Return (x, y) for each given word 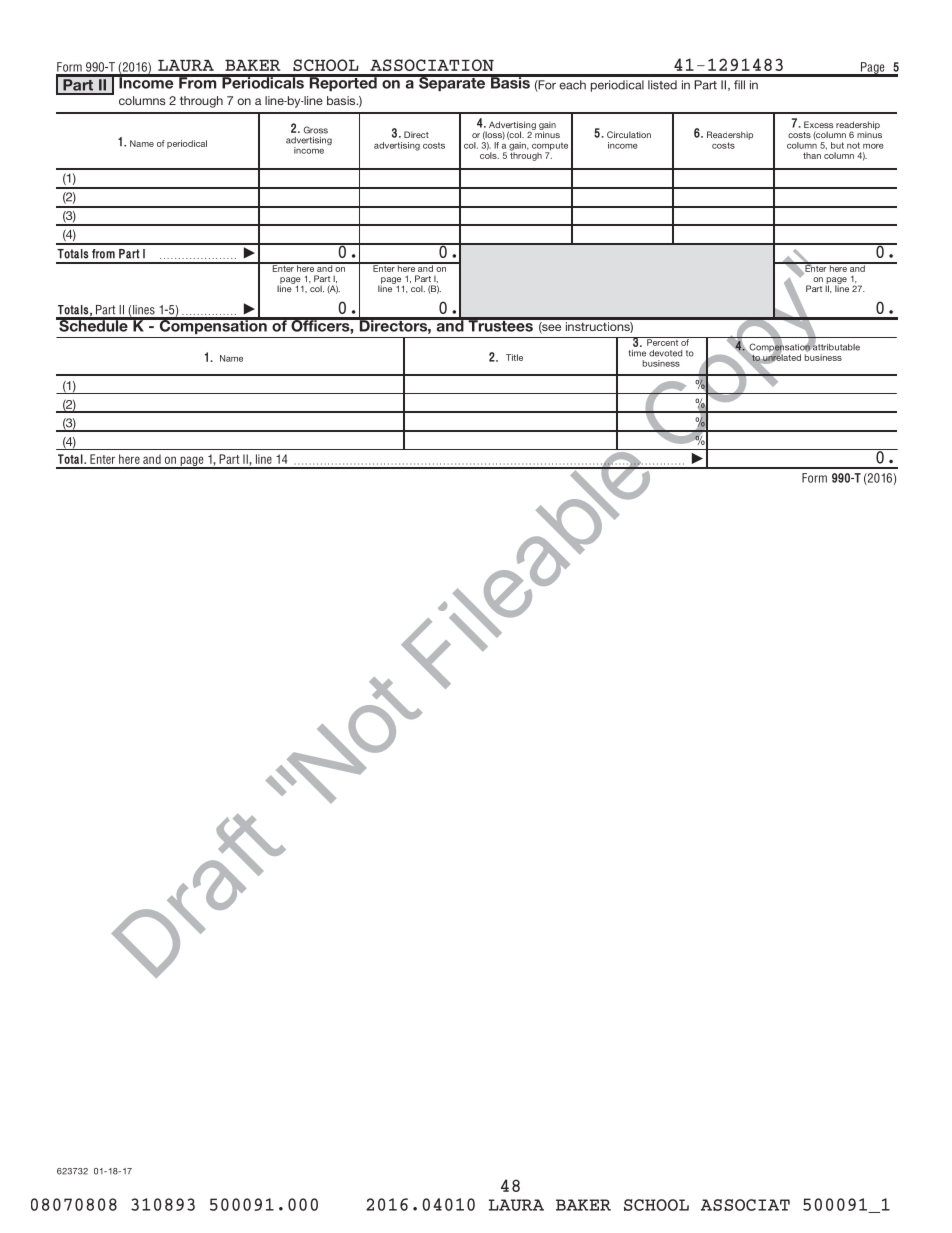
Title (514, 357)
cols (489, 155)
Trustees (500, 325)
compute (550, 147)
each (572, 85)
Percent (662, 341)
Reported (343, 83)
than (812, 155)
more (873, 146)
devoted (665, 353)
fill (739, 85)
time (637, 353)
